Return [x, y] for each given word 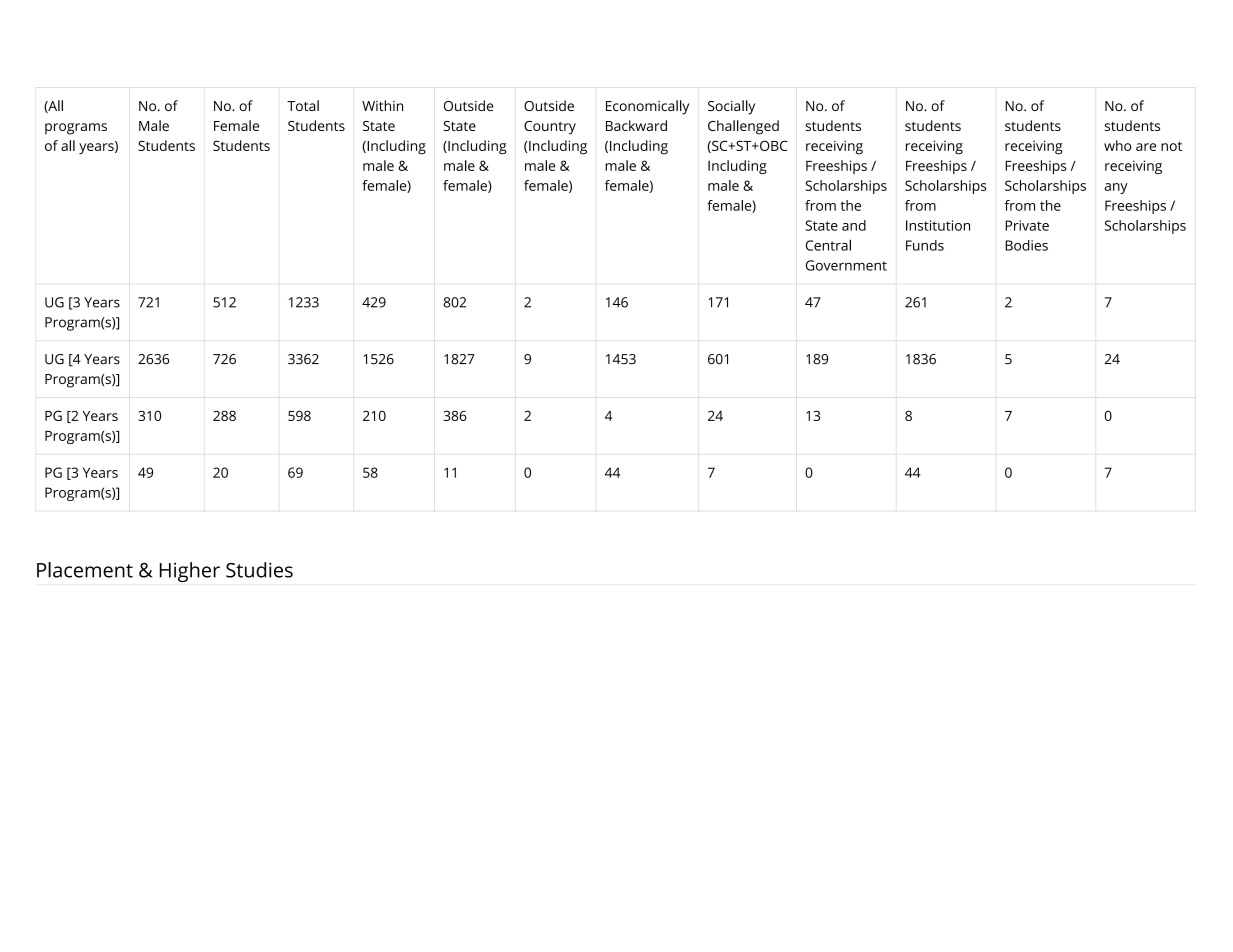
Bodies [1026, 245]
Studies [259, 570]
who [1117, 145]
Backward [636, 125]
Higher [190, 572]
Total [303, 105]
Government [846, 265]
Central [828, 245]
